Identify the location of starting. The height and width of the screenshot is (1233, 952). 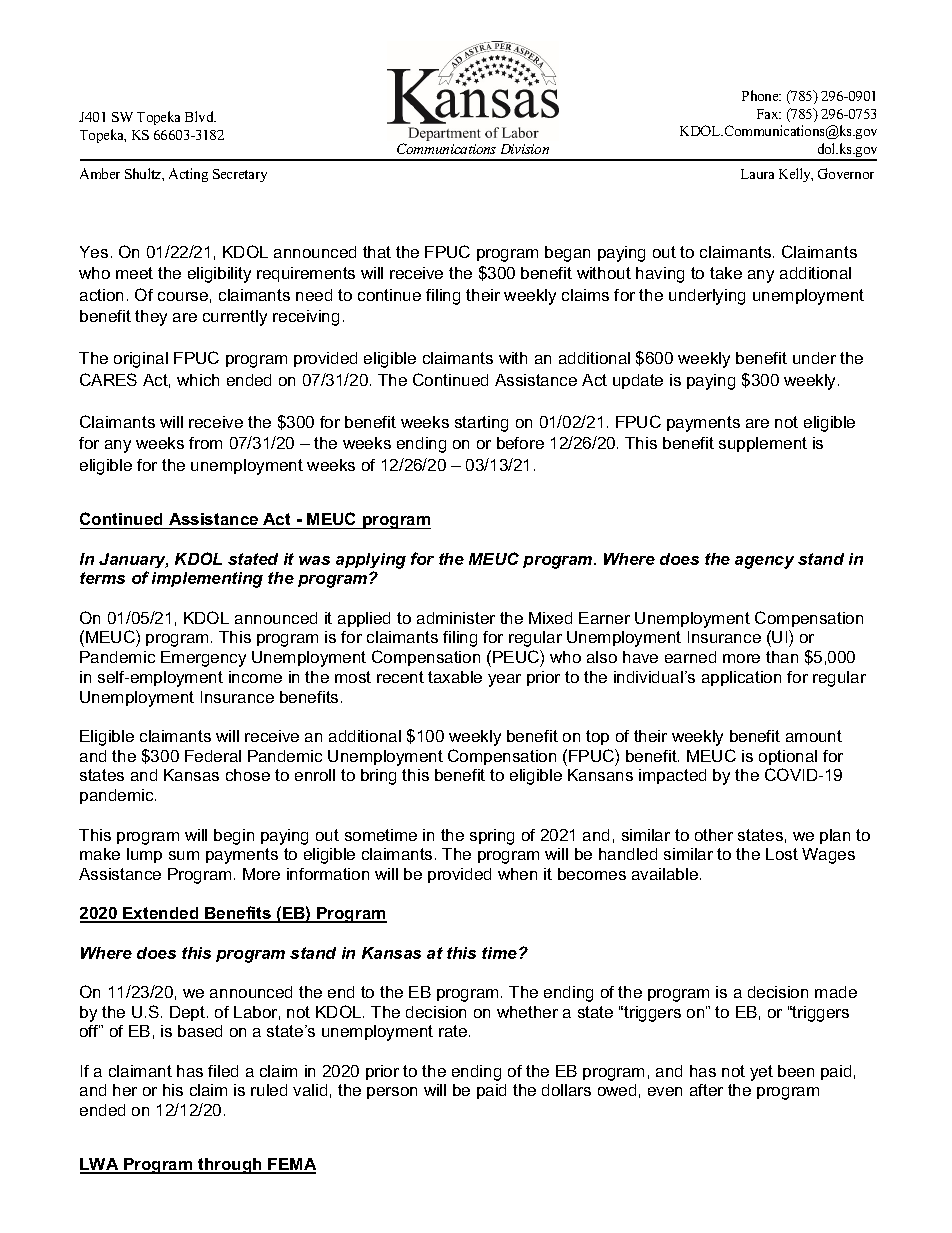
(481, 424).
